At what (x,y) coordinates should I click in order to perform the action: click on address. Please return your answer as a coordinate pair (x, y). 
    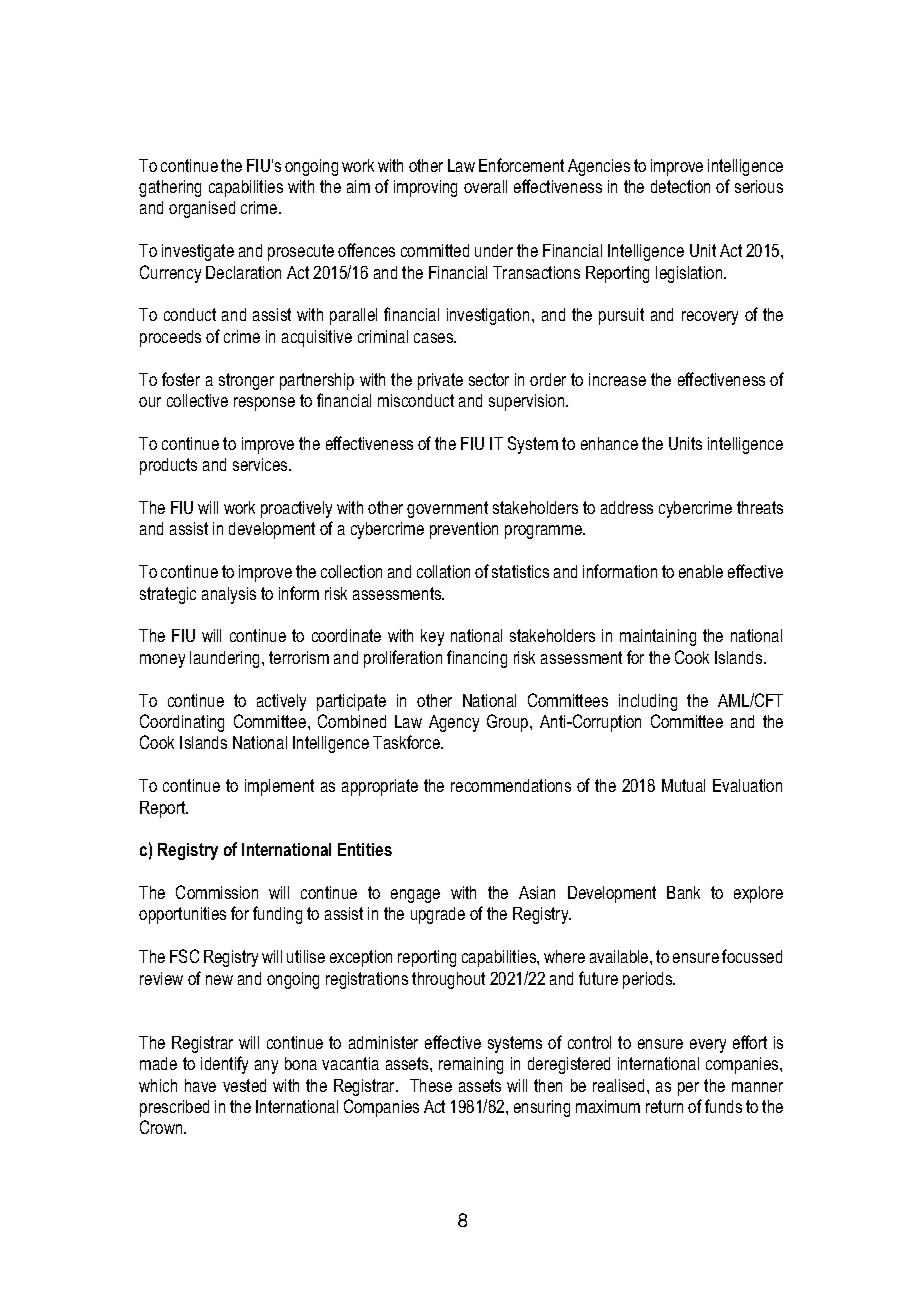
    Looking at the image, I should click on (627, 507).
